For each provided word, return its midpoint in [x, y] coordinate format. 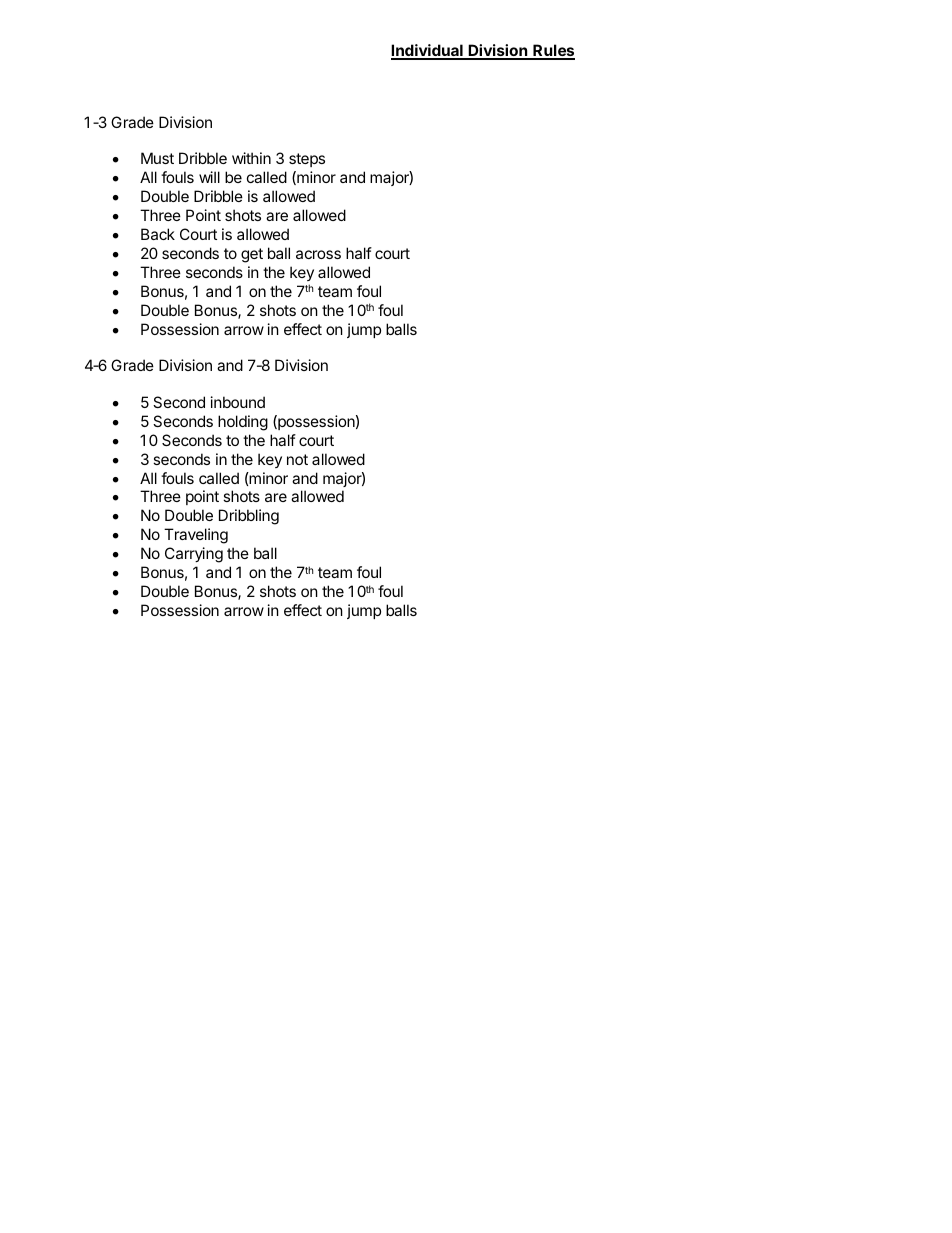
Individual [428, 51]
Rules [553, 51]
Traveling [196, 536]
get [252, 255]
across [318, 254]
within [251, 158]
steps [307, 160]
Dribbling [249, 517]
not [297, 459]
